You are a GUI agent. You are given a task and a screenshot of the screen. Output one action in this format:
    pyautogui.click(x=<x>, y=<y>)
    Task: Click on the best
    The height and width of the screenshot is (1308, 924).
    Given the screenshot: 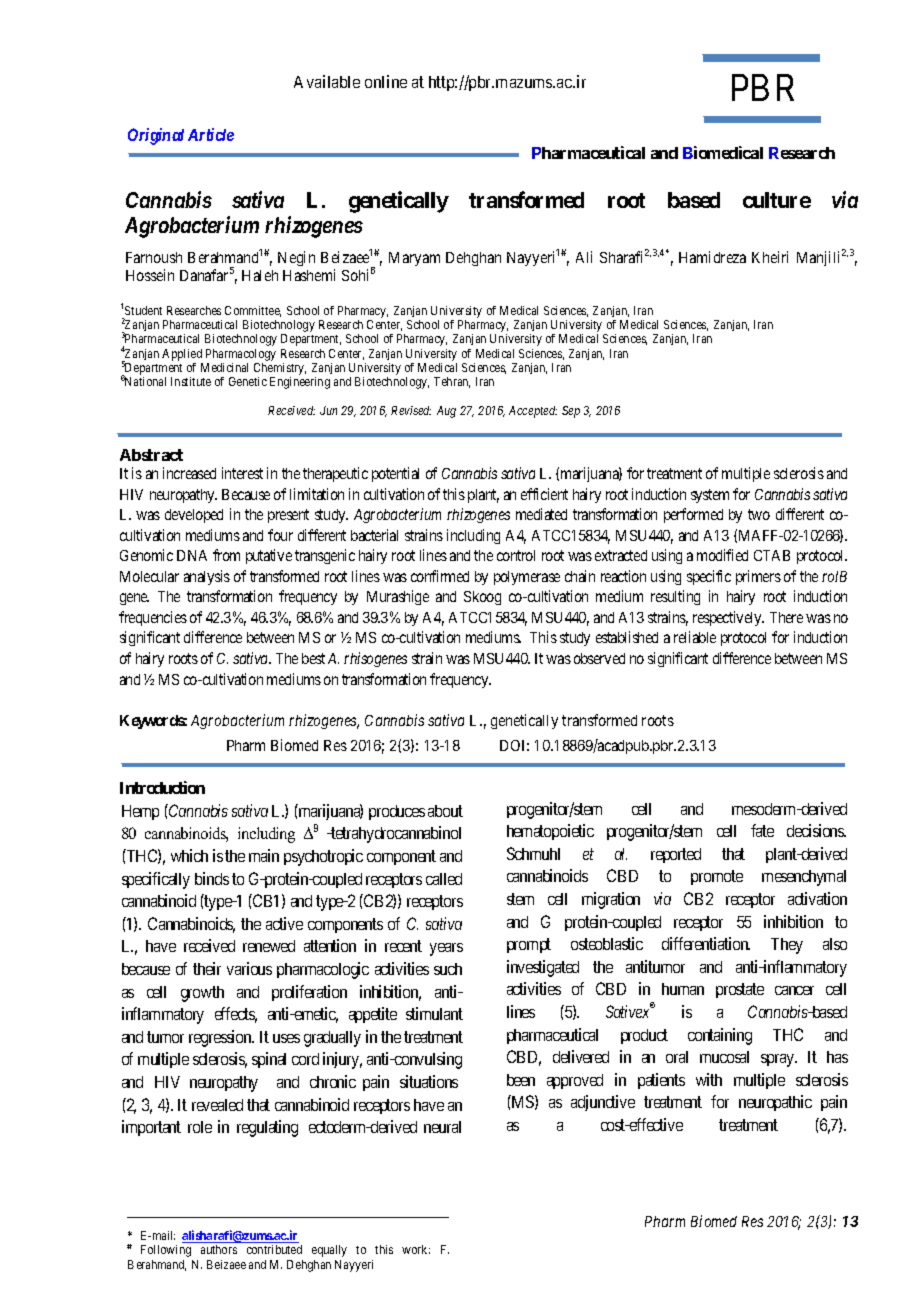 What is the action you would take?
    pyautogui.click(x=313, y=658)
